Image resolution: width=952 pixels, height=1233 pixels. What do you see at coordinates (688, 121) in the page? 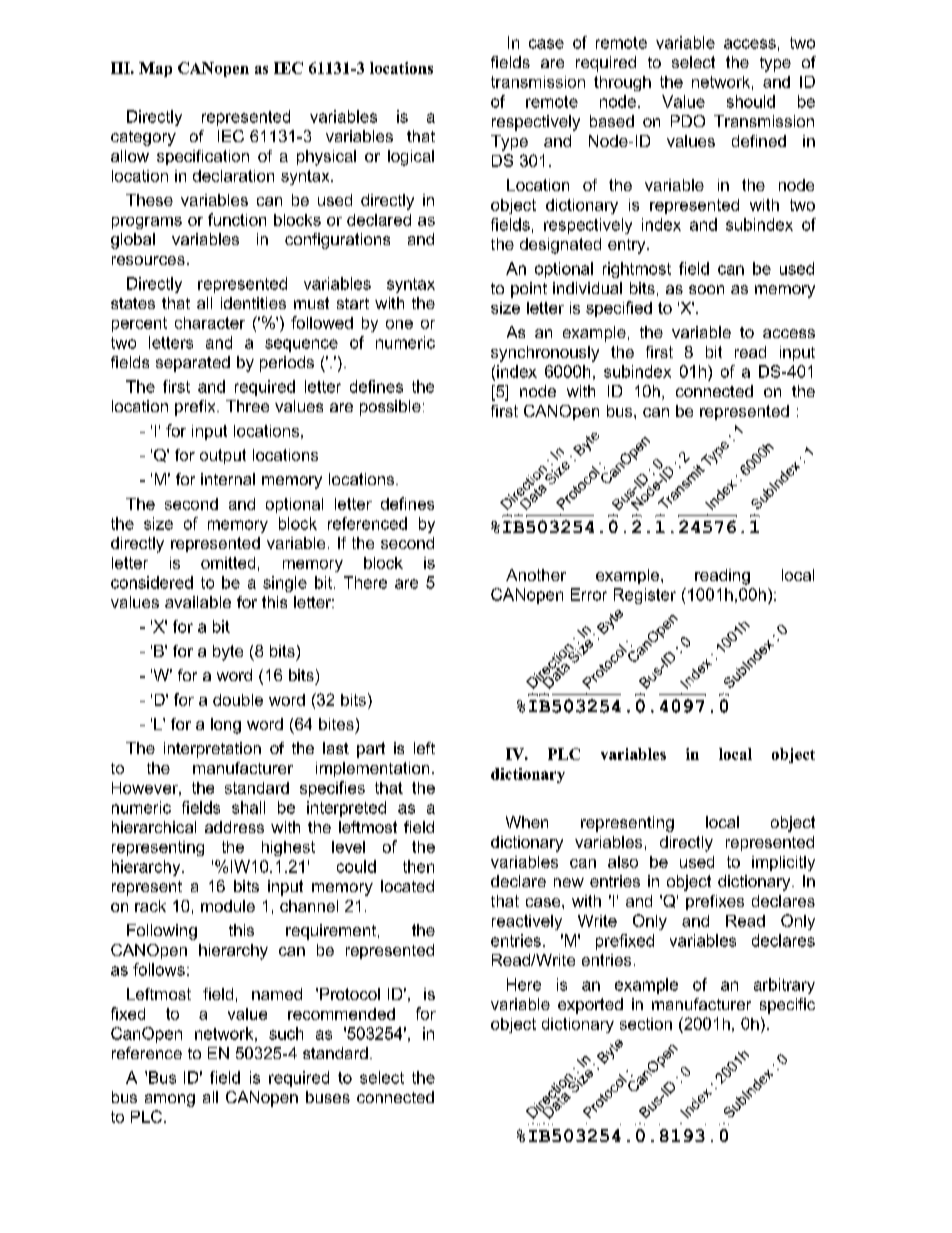
I see `PDO` at bounding box center [688, 121].
